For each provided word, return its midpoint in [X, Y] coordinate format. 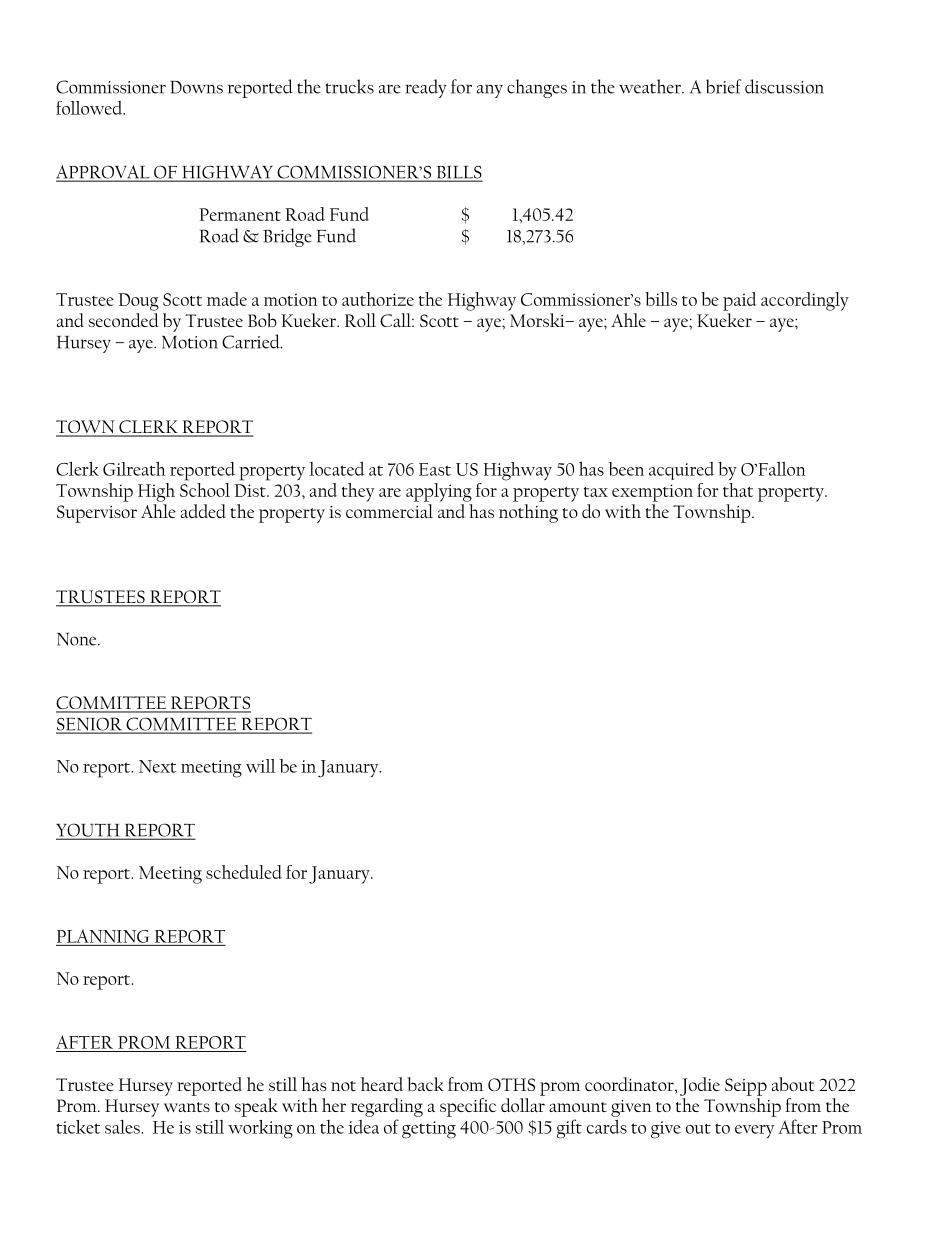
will [260, 766]
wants [187, 1107]
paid [740, 301]
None [78, 639]
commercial [389, 511]
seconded [123, 320]
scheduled [244, 872]
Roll [360, 320]
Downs [196, 87]
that [738, 490]
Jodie [700, 1086]
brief [723, 86]
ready [426, 88]
